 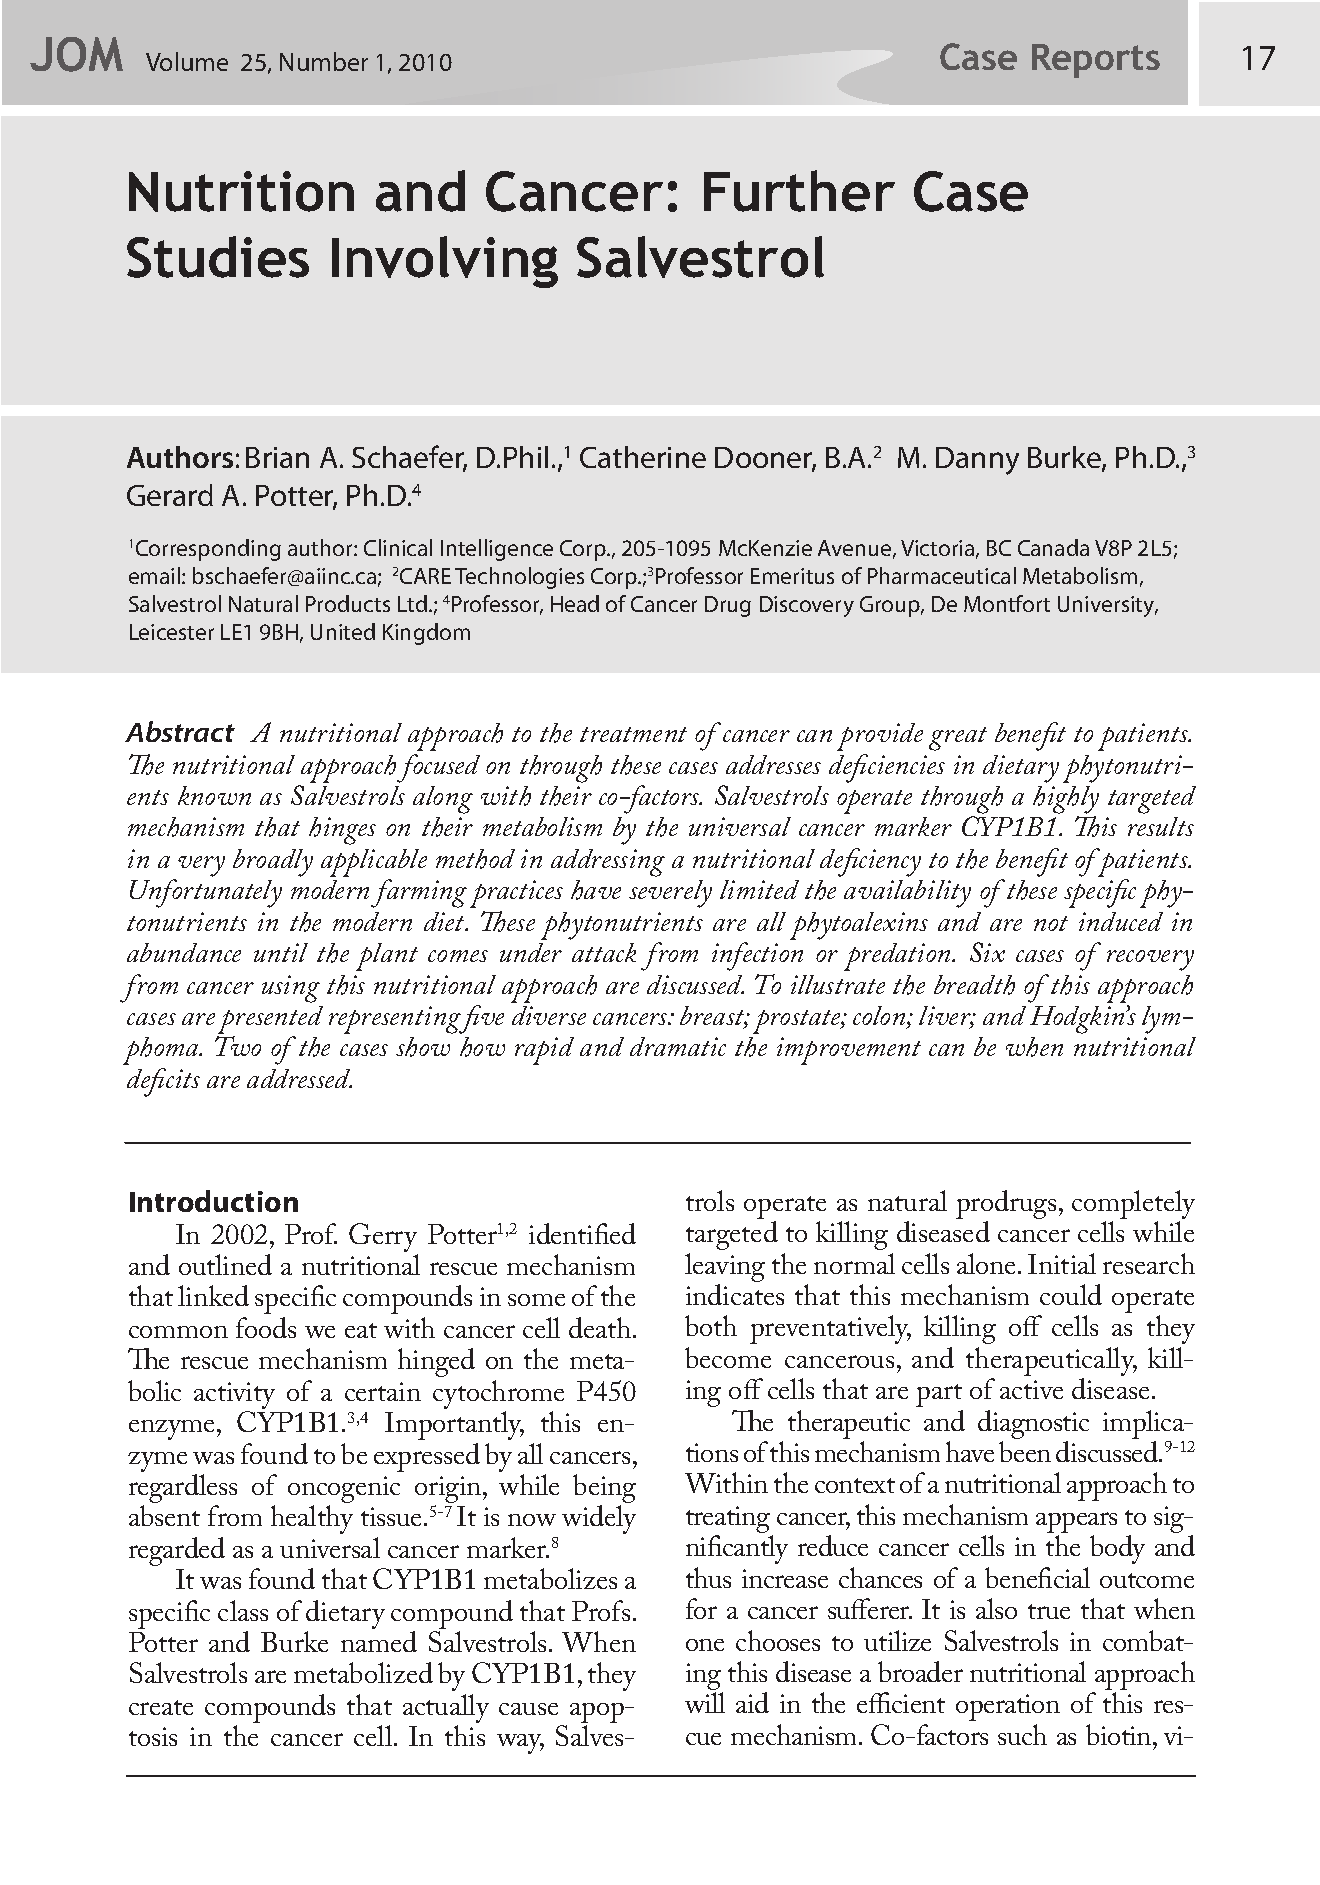 I want to click on not, so click(x=1051, y=923).
